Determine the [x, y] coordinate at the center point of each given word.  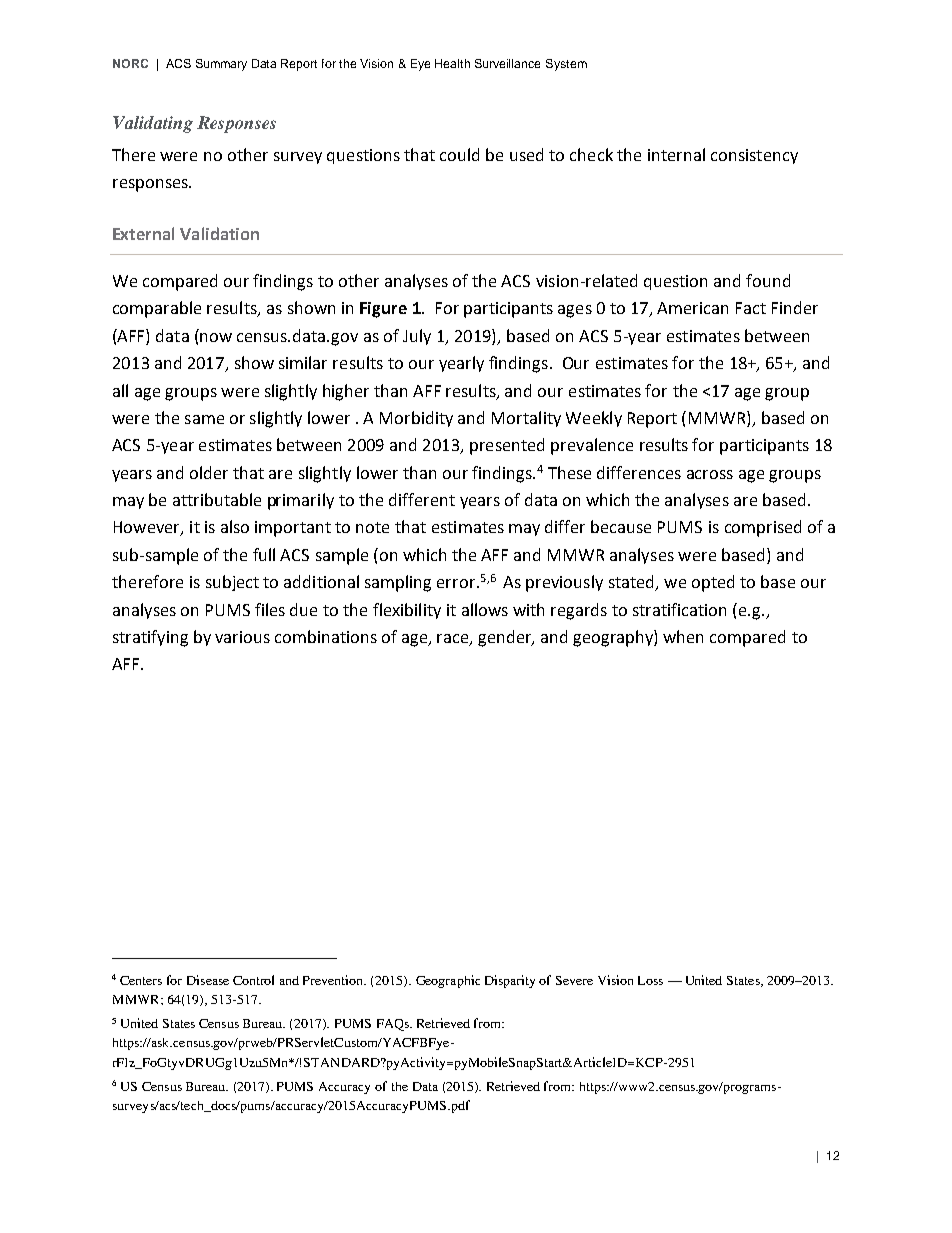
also [235, 526]
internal [676, 154]
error [456, 583]
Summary [221, 65]
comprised [763, 528]
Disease [208, 980]
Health [452, 63]
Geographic [448, 981]
